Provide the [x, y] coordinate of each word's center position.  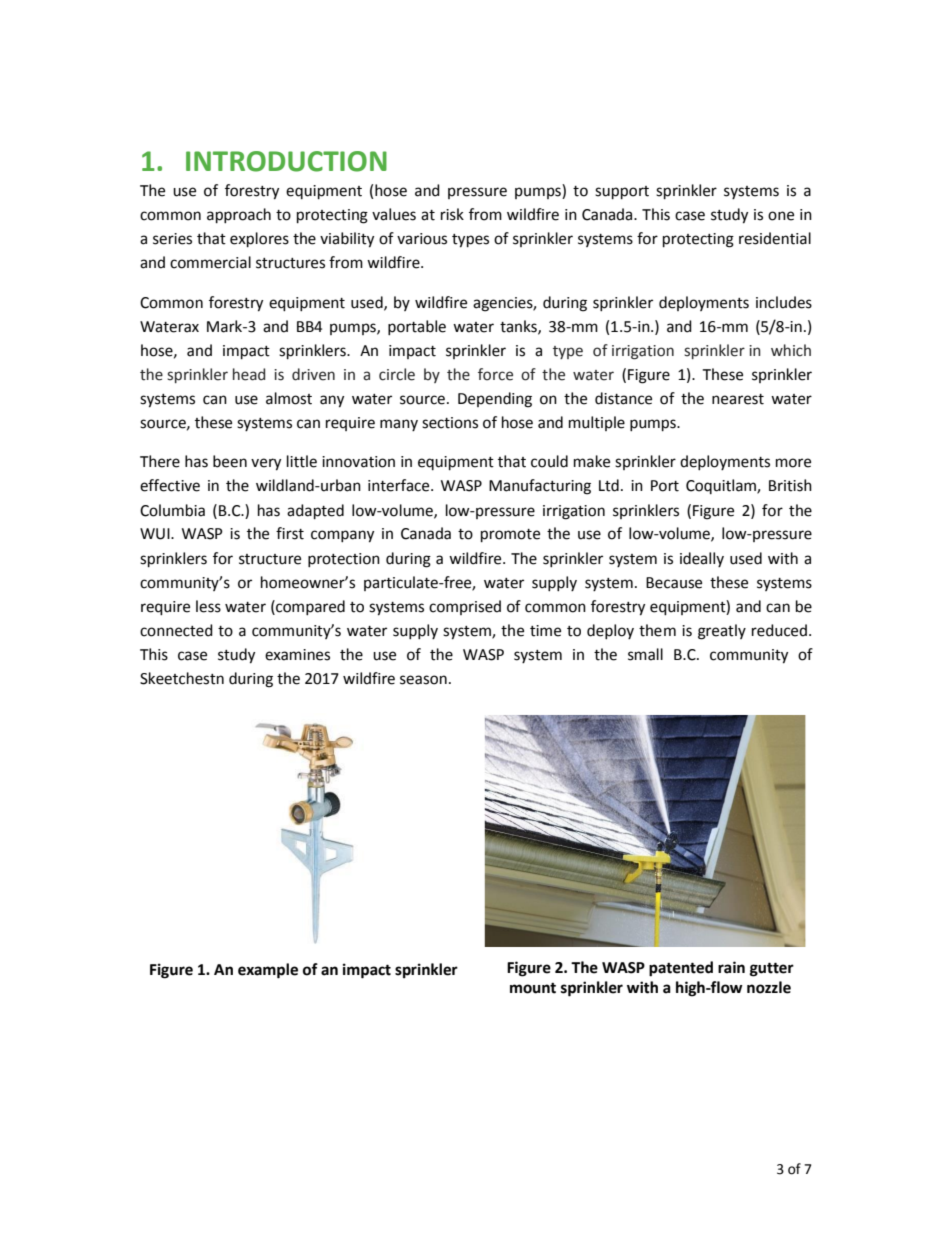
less [208, 606]
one [781, 216]
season [423, 680]
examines [297, 655]
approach [239, 216]
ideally [702, 559]
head [249, 374]
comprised [465, 607]
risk [452, 214]
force [495, 374]
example [268, 971]
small [645, 654]
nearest [738, 399]
